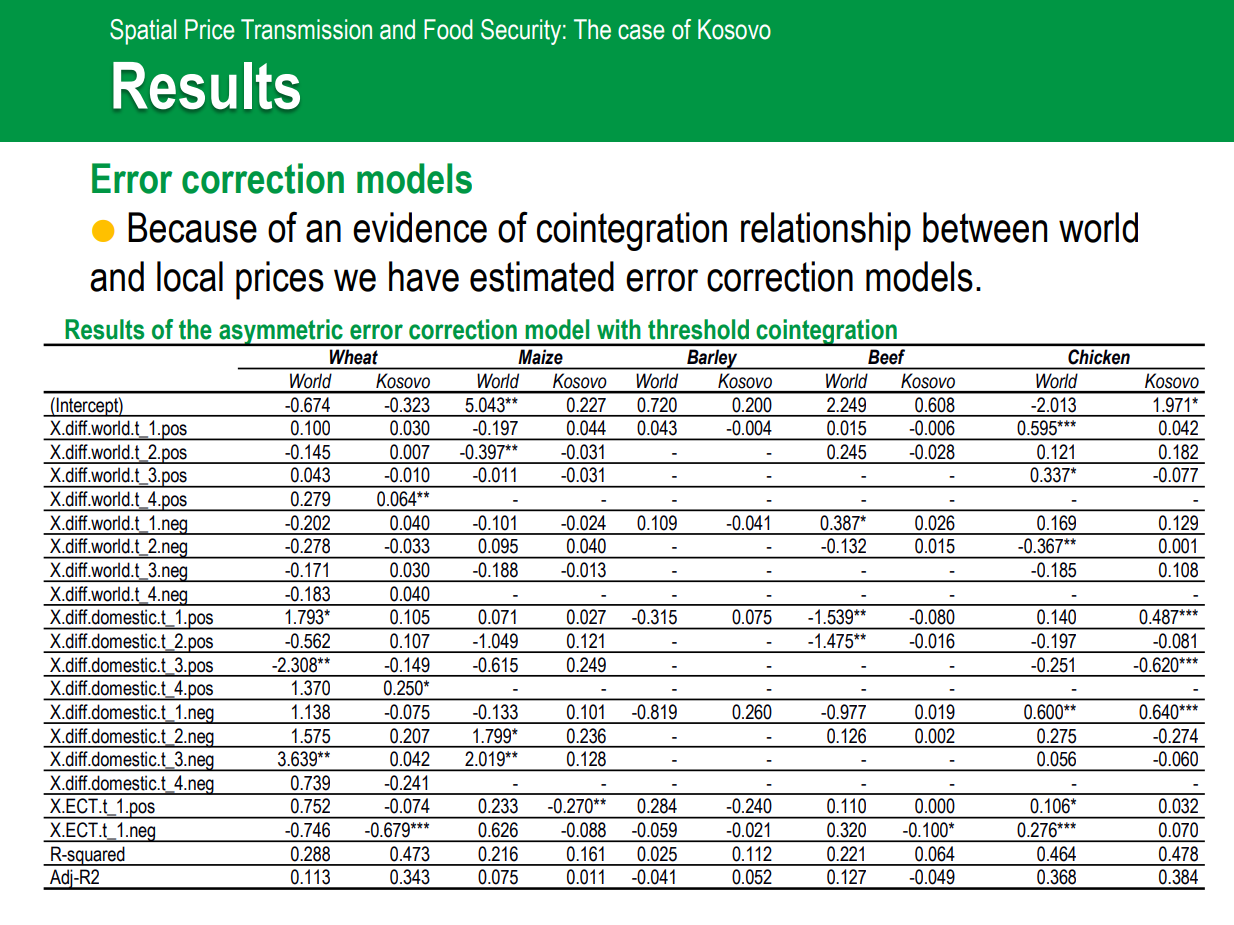 Image resolution: width=1234 pixels, height=925 pixels. What do you see at coordinates (143, 32) in the screenshot?
I see `Spatial` at bounding box center [143, 32].
